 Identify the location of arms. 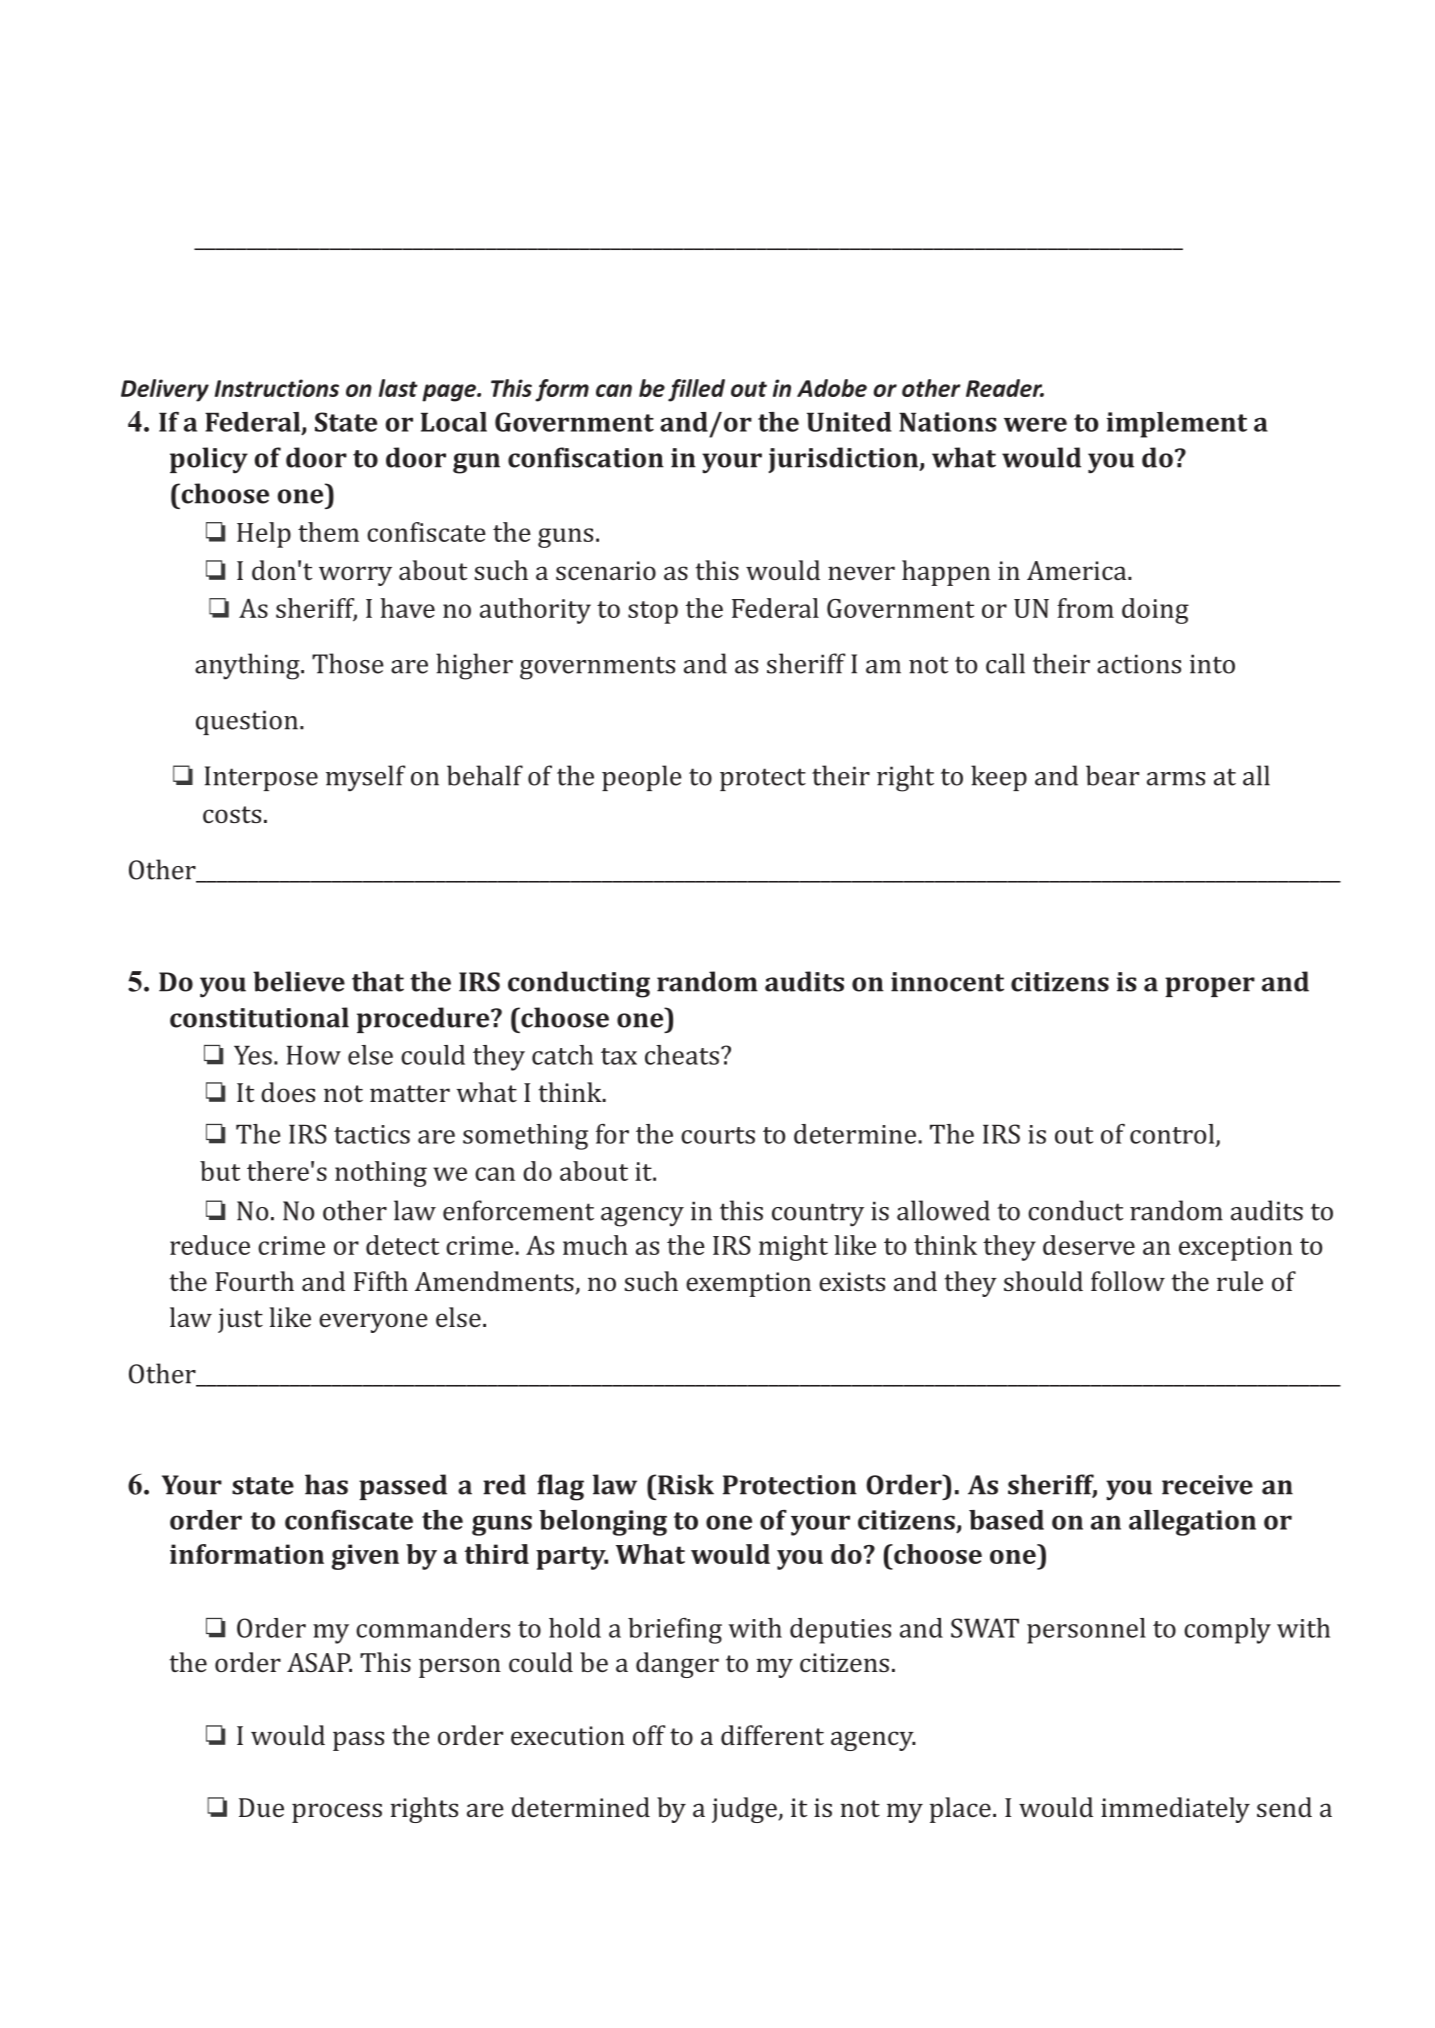
(1176, 779).
